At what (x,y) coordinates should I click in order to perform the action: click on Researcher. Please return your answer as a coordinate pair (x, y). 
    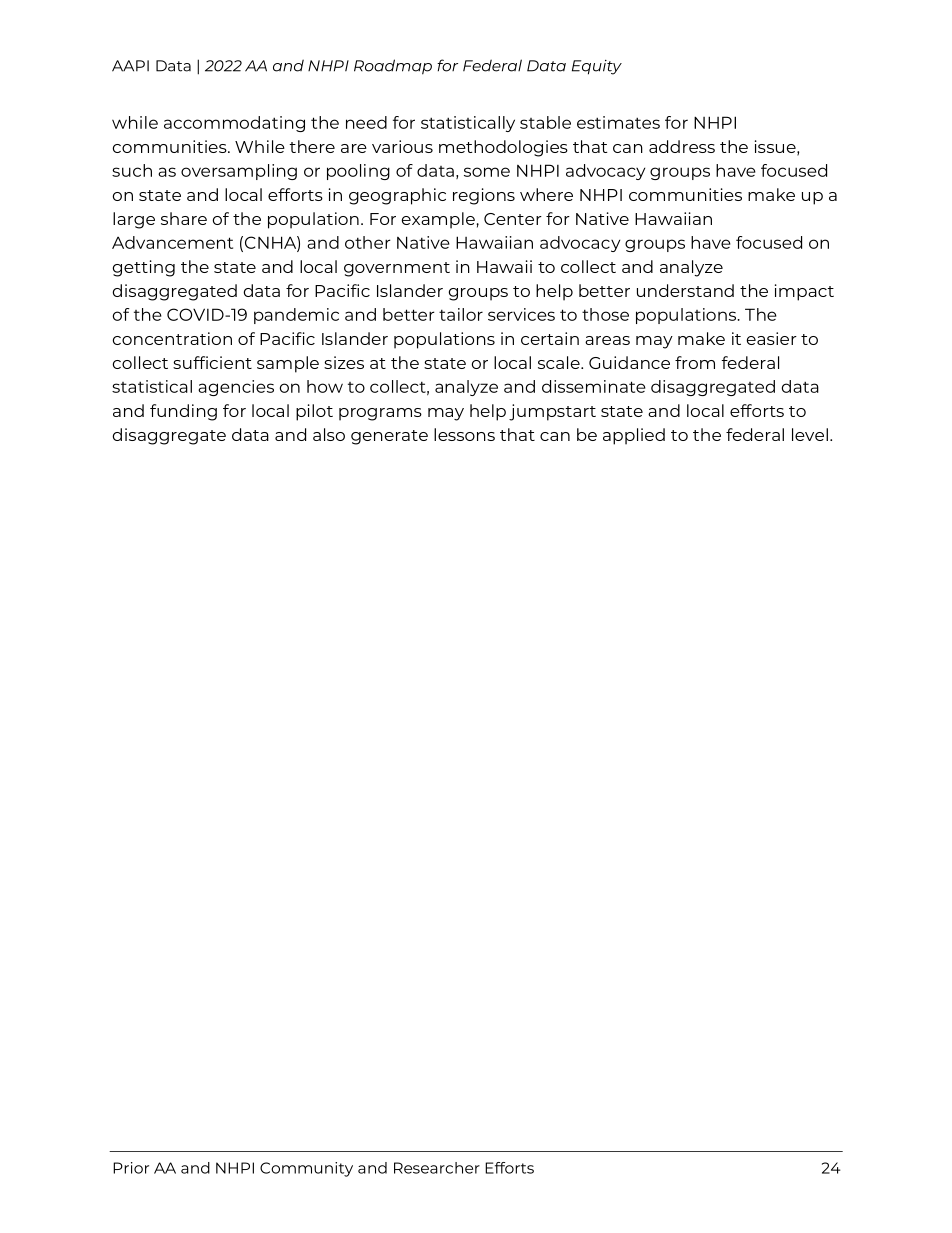
    Looking at the image, I should click on (437, 1168).
